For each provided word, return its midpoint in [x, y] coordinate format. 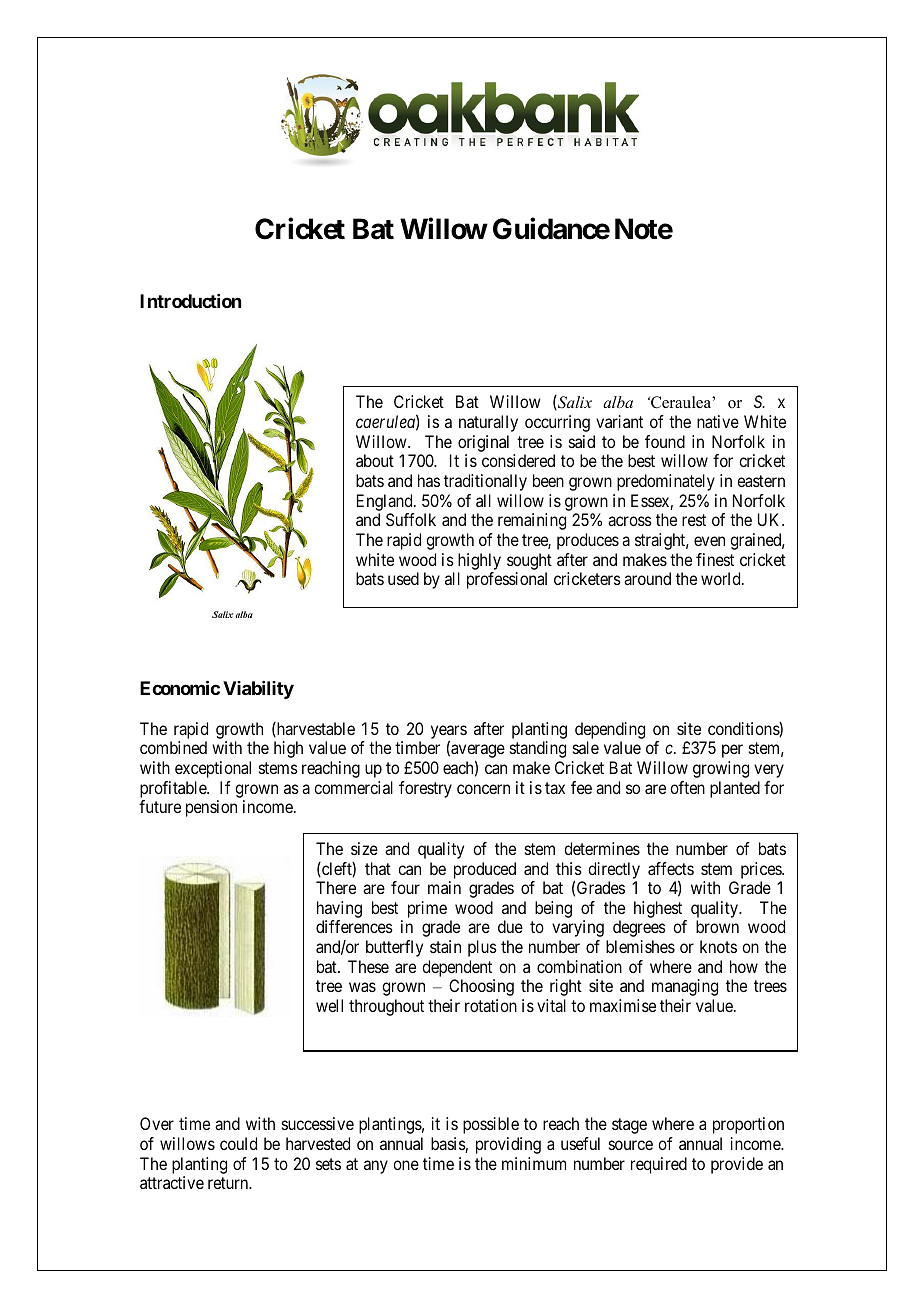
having [339, 911]
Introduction [190, 301]
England [386, 502]
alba [618, 402]
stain [445, 946]
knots [718, 946]
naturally [488, 423]
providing [508, 1145]
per [732, 751]
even [709, 541]
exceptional [213, 769]
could [238, 1143]
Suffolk [411, 519]
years [449, 733]
